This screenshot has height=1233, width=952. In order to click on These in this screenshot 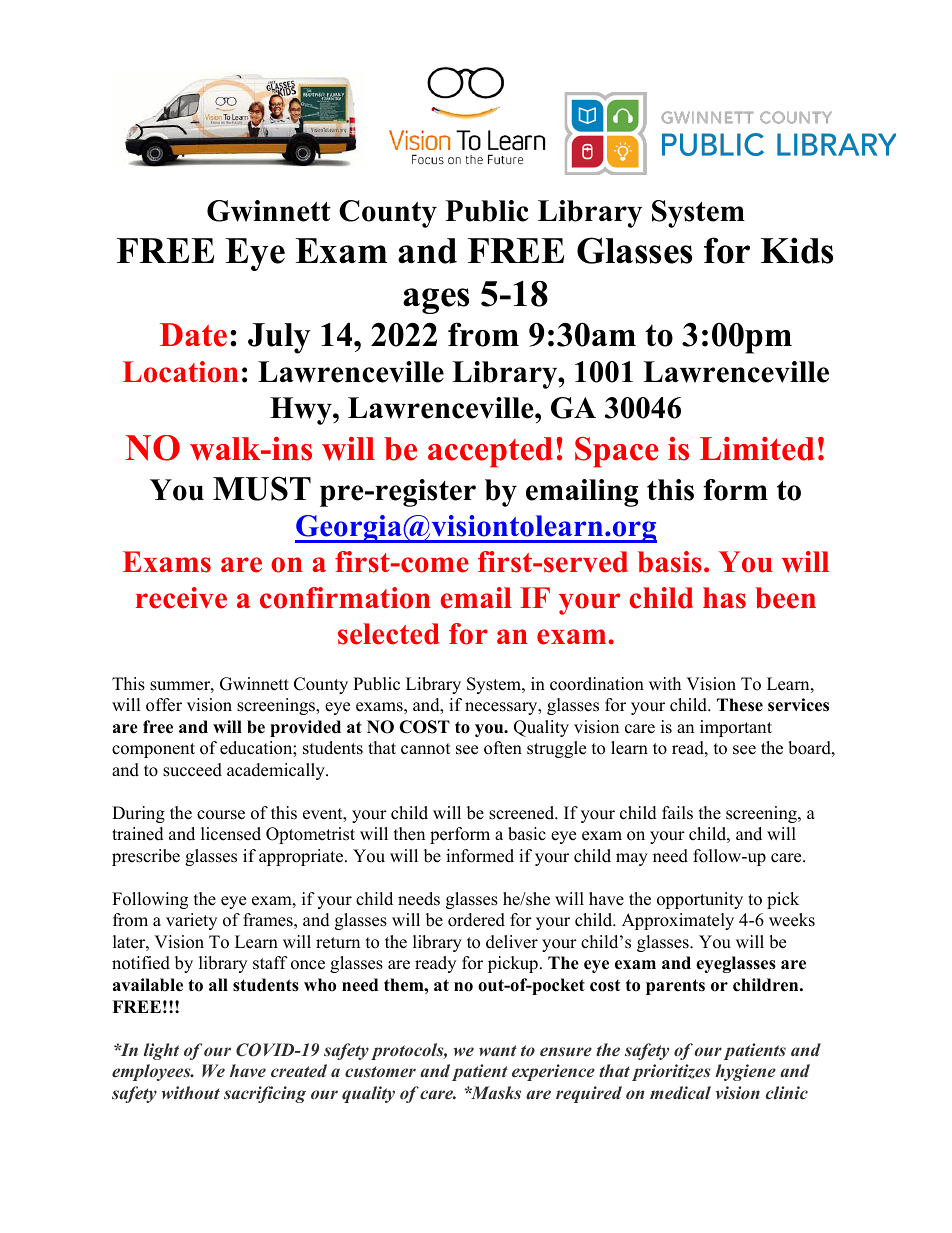, I will do `click(740, 705)`.
